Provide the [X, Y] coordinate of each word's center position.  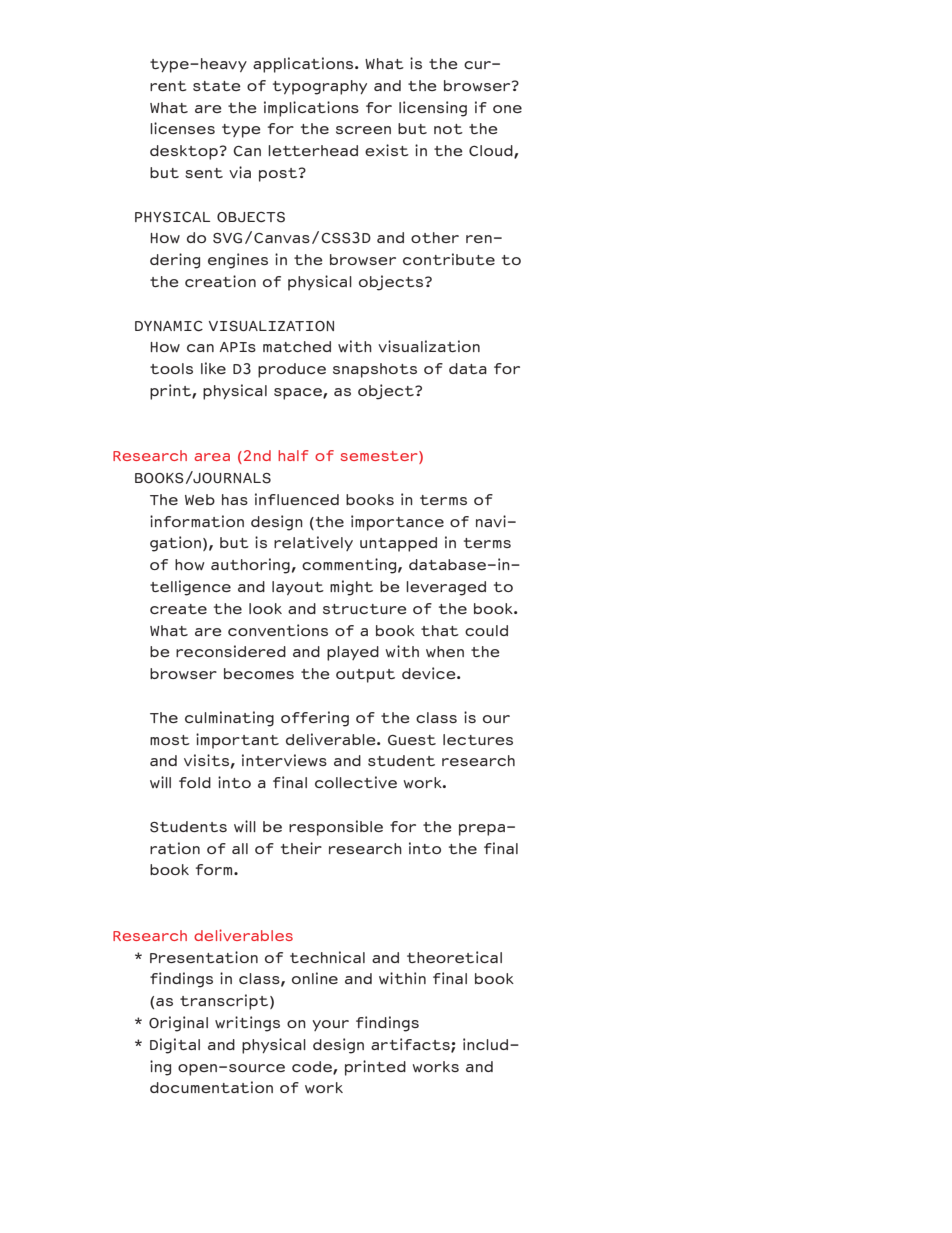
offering [315, 719]
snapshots [375, 370]
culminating [229, 719]
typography [320, 87]
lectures [478, 739]
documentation [211, 1087]
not [448, 129]
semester [380, 457]
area [212, 457]
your [330, 1025]
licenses [182, 128]
